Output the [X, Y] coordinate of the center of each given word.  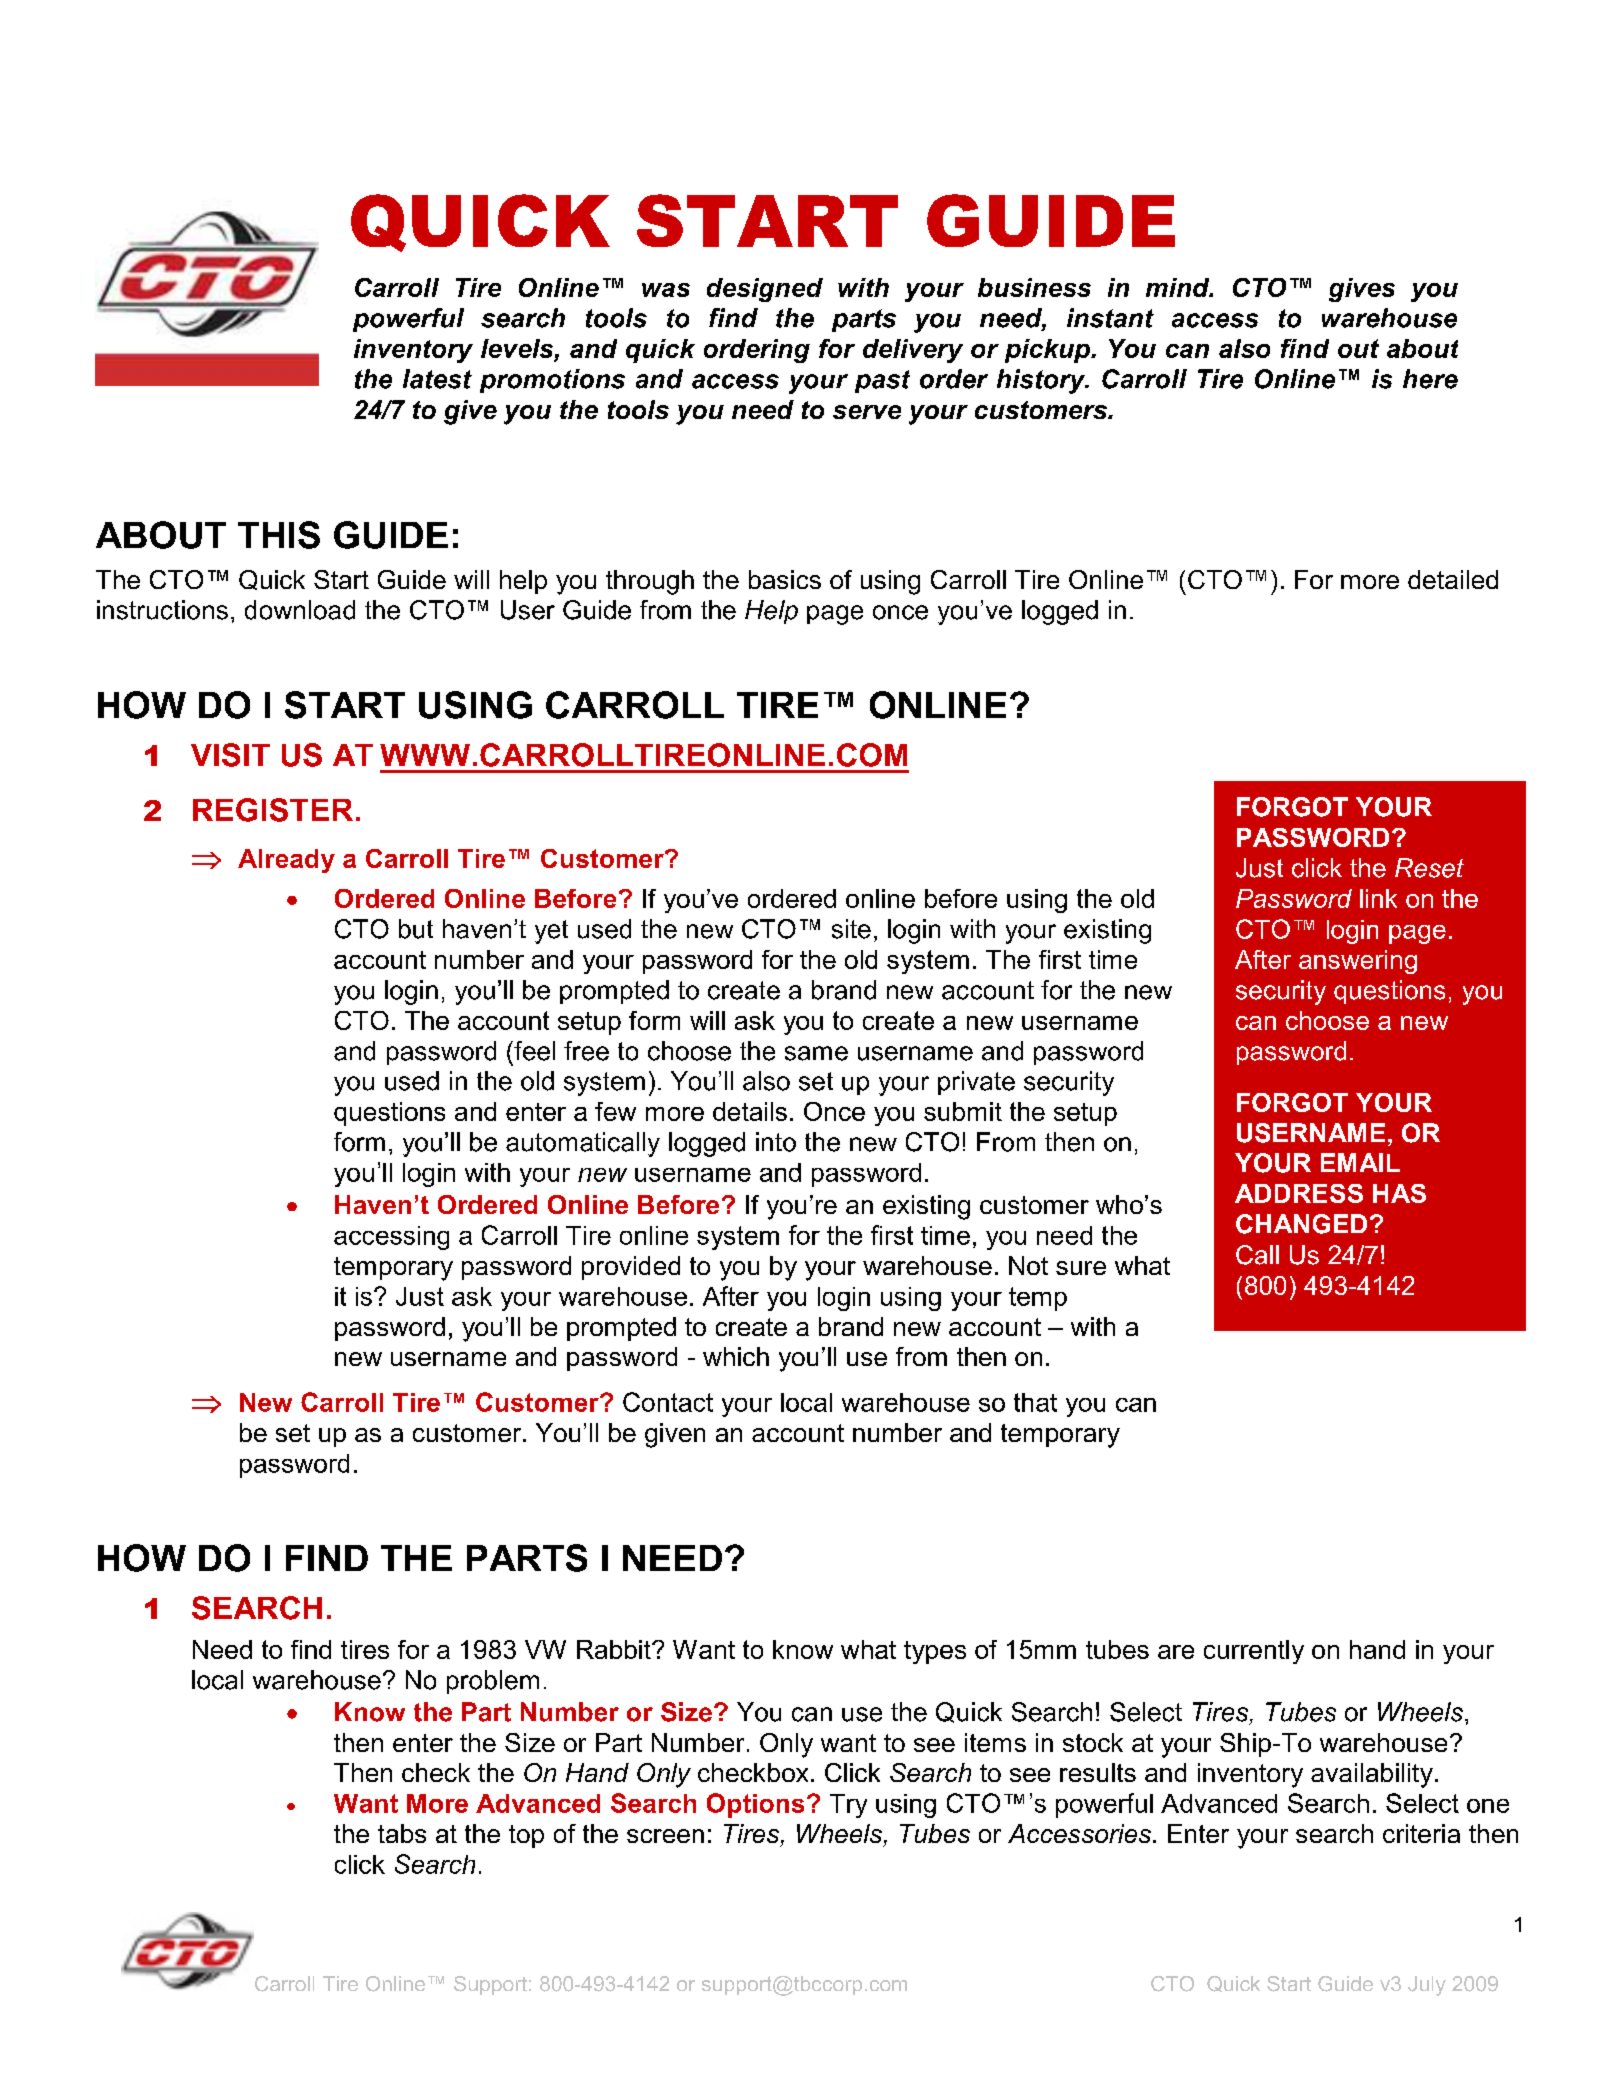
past [882, 381]
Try [848, 1806]
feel [533, 1051]
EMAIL [1360, 1162]
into [776, 1142]
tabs [402, 1833]
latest [437, 379]
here [1430, 379]
